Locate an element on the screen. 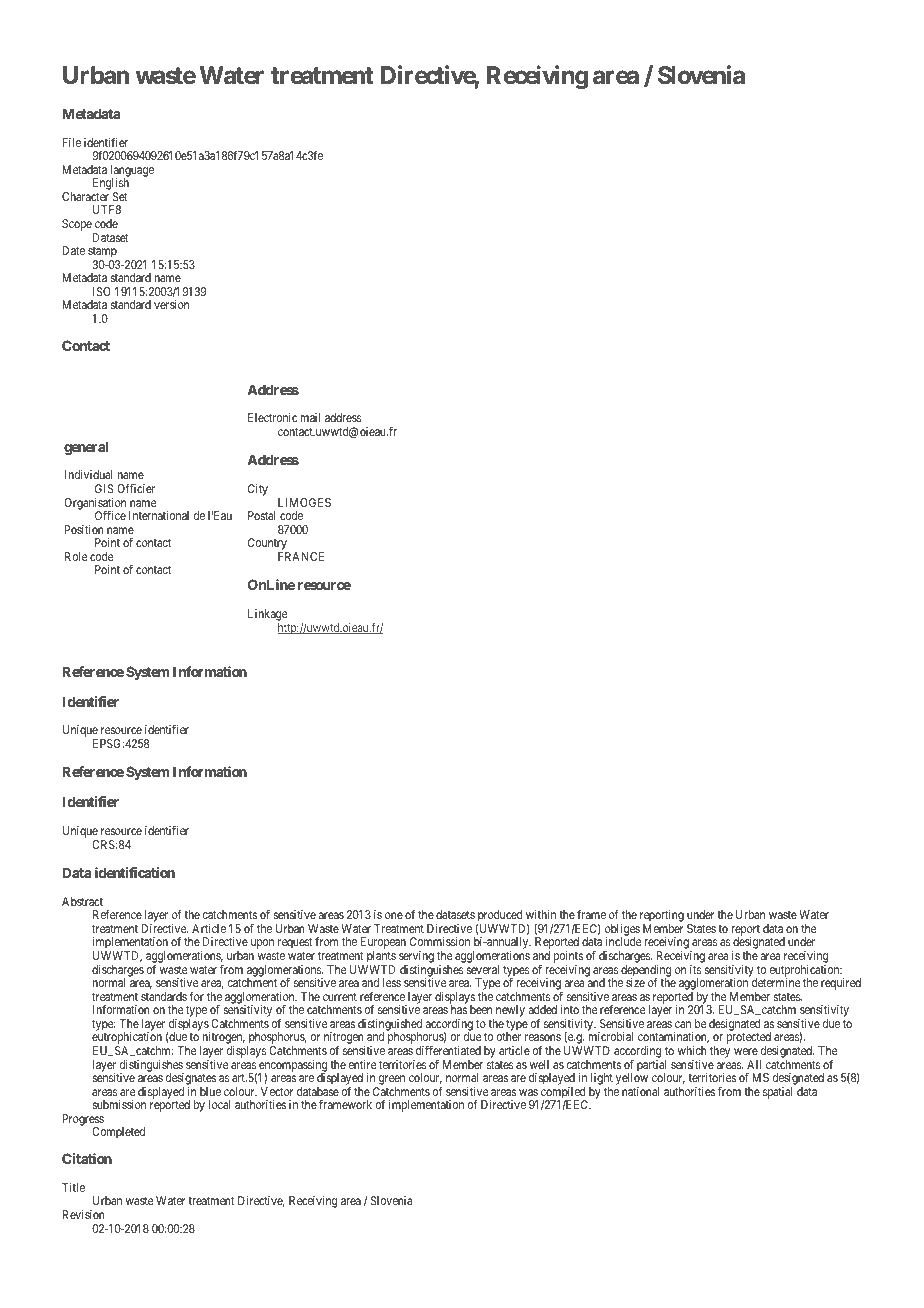  Completed is located at coordinates (118, 1133).
